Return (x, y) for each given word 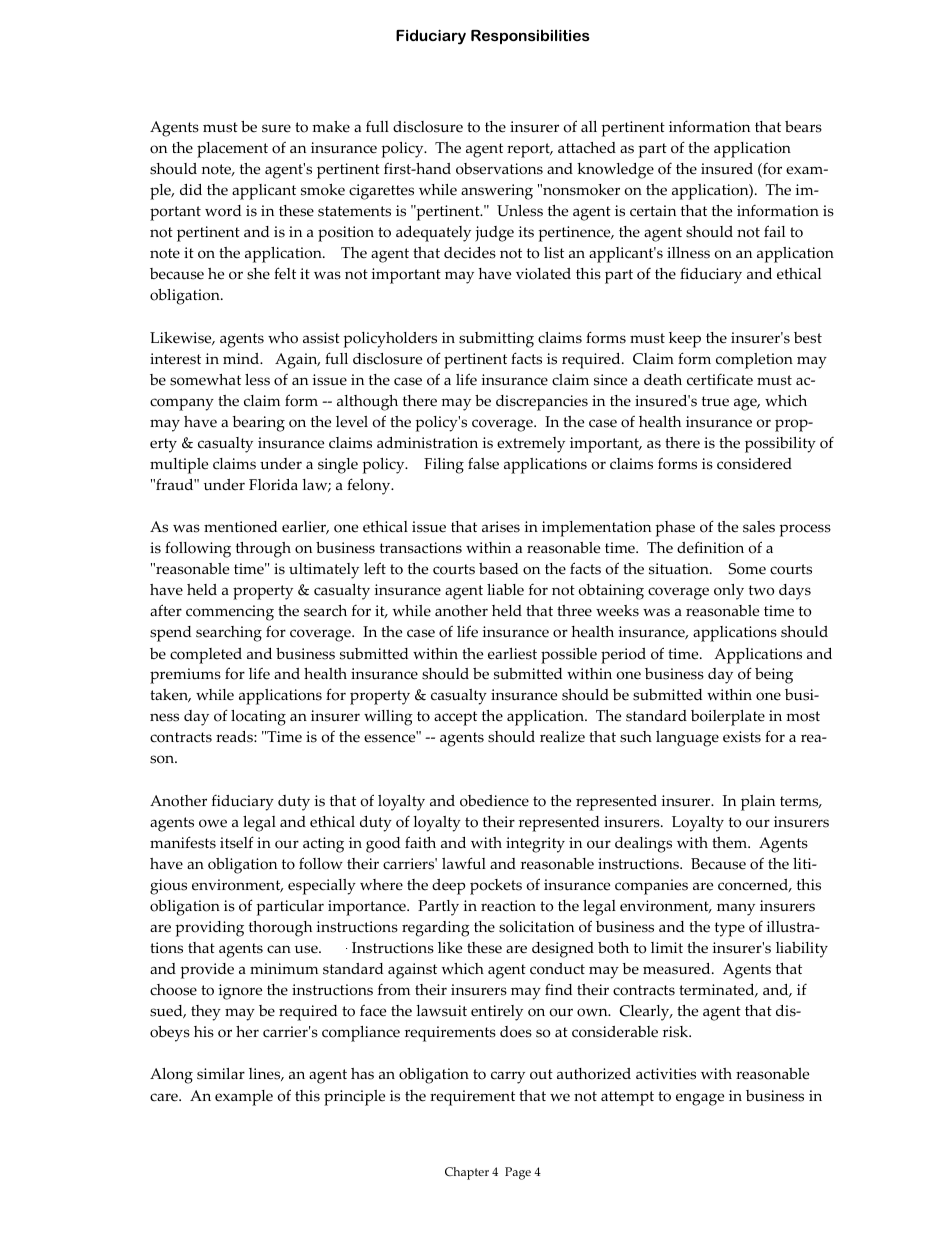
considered (754, 464)
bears (803, 127)
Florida (273, 485)
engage (700, 1099)
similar (221, 1074)
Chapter (467, 1173)
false (483, 463)
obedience (494, 801)
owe (213, 823)
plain (758, 803)
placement (232, 150)
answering (497, 192)
